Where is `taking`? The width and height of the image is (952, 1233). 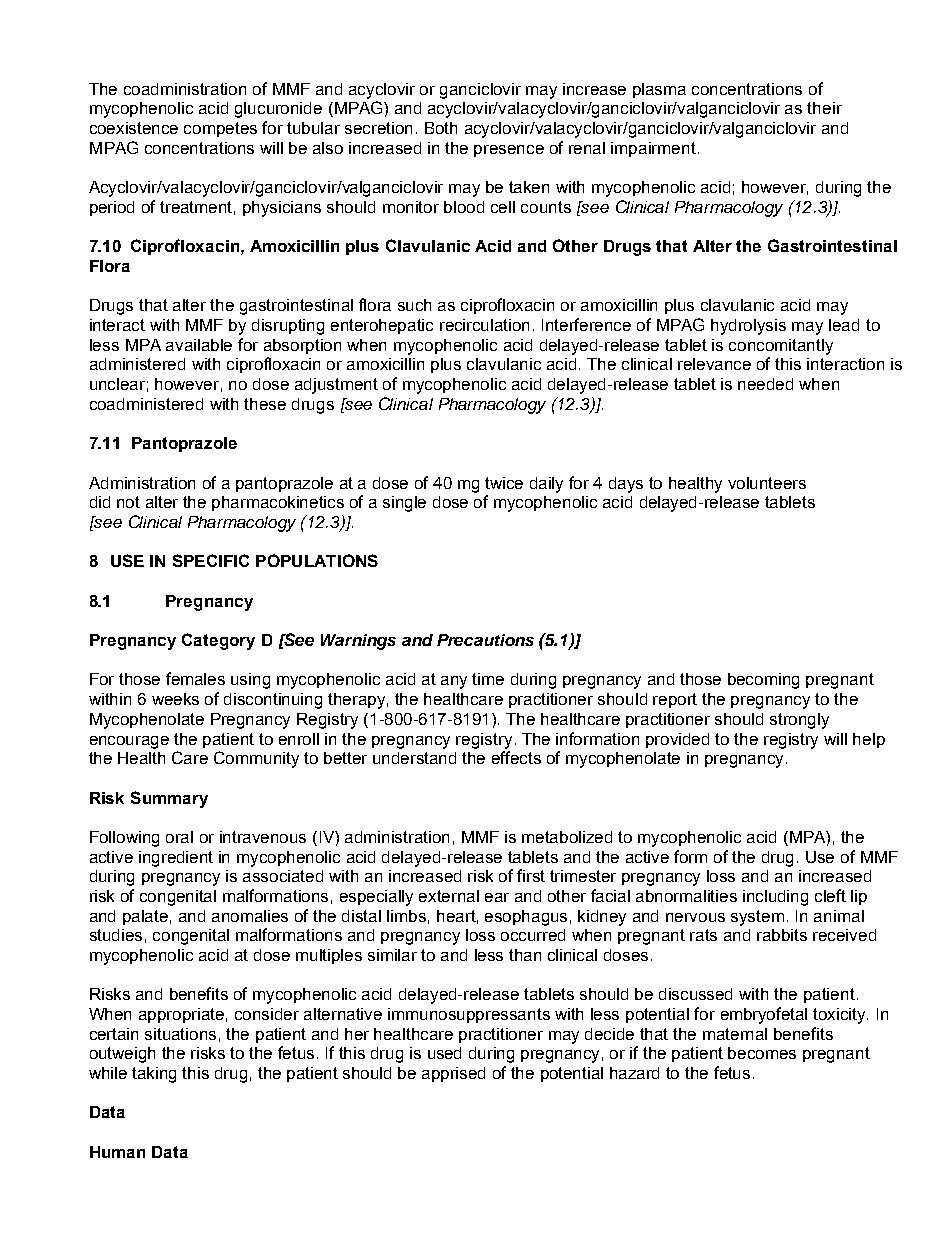 taking is located at coordinates (154, 1075).
